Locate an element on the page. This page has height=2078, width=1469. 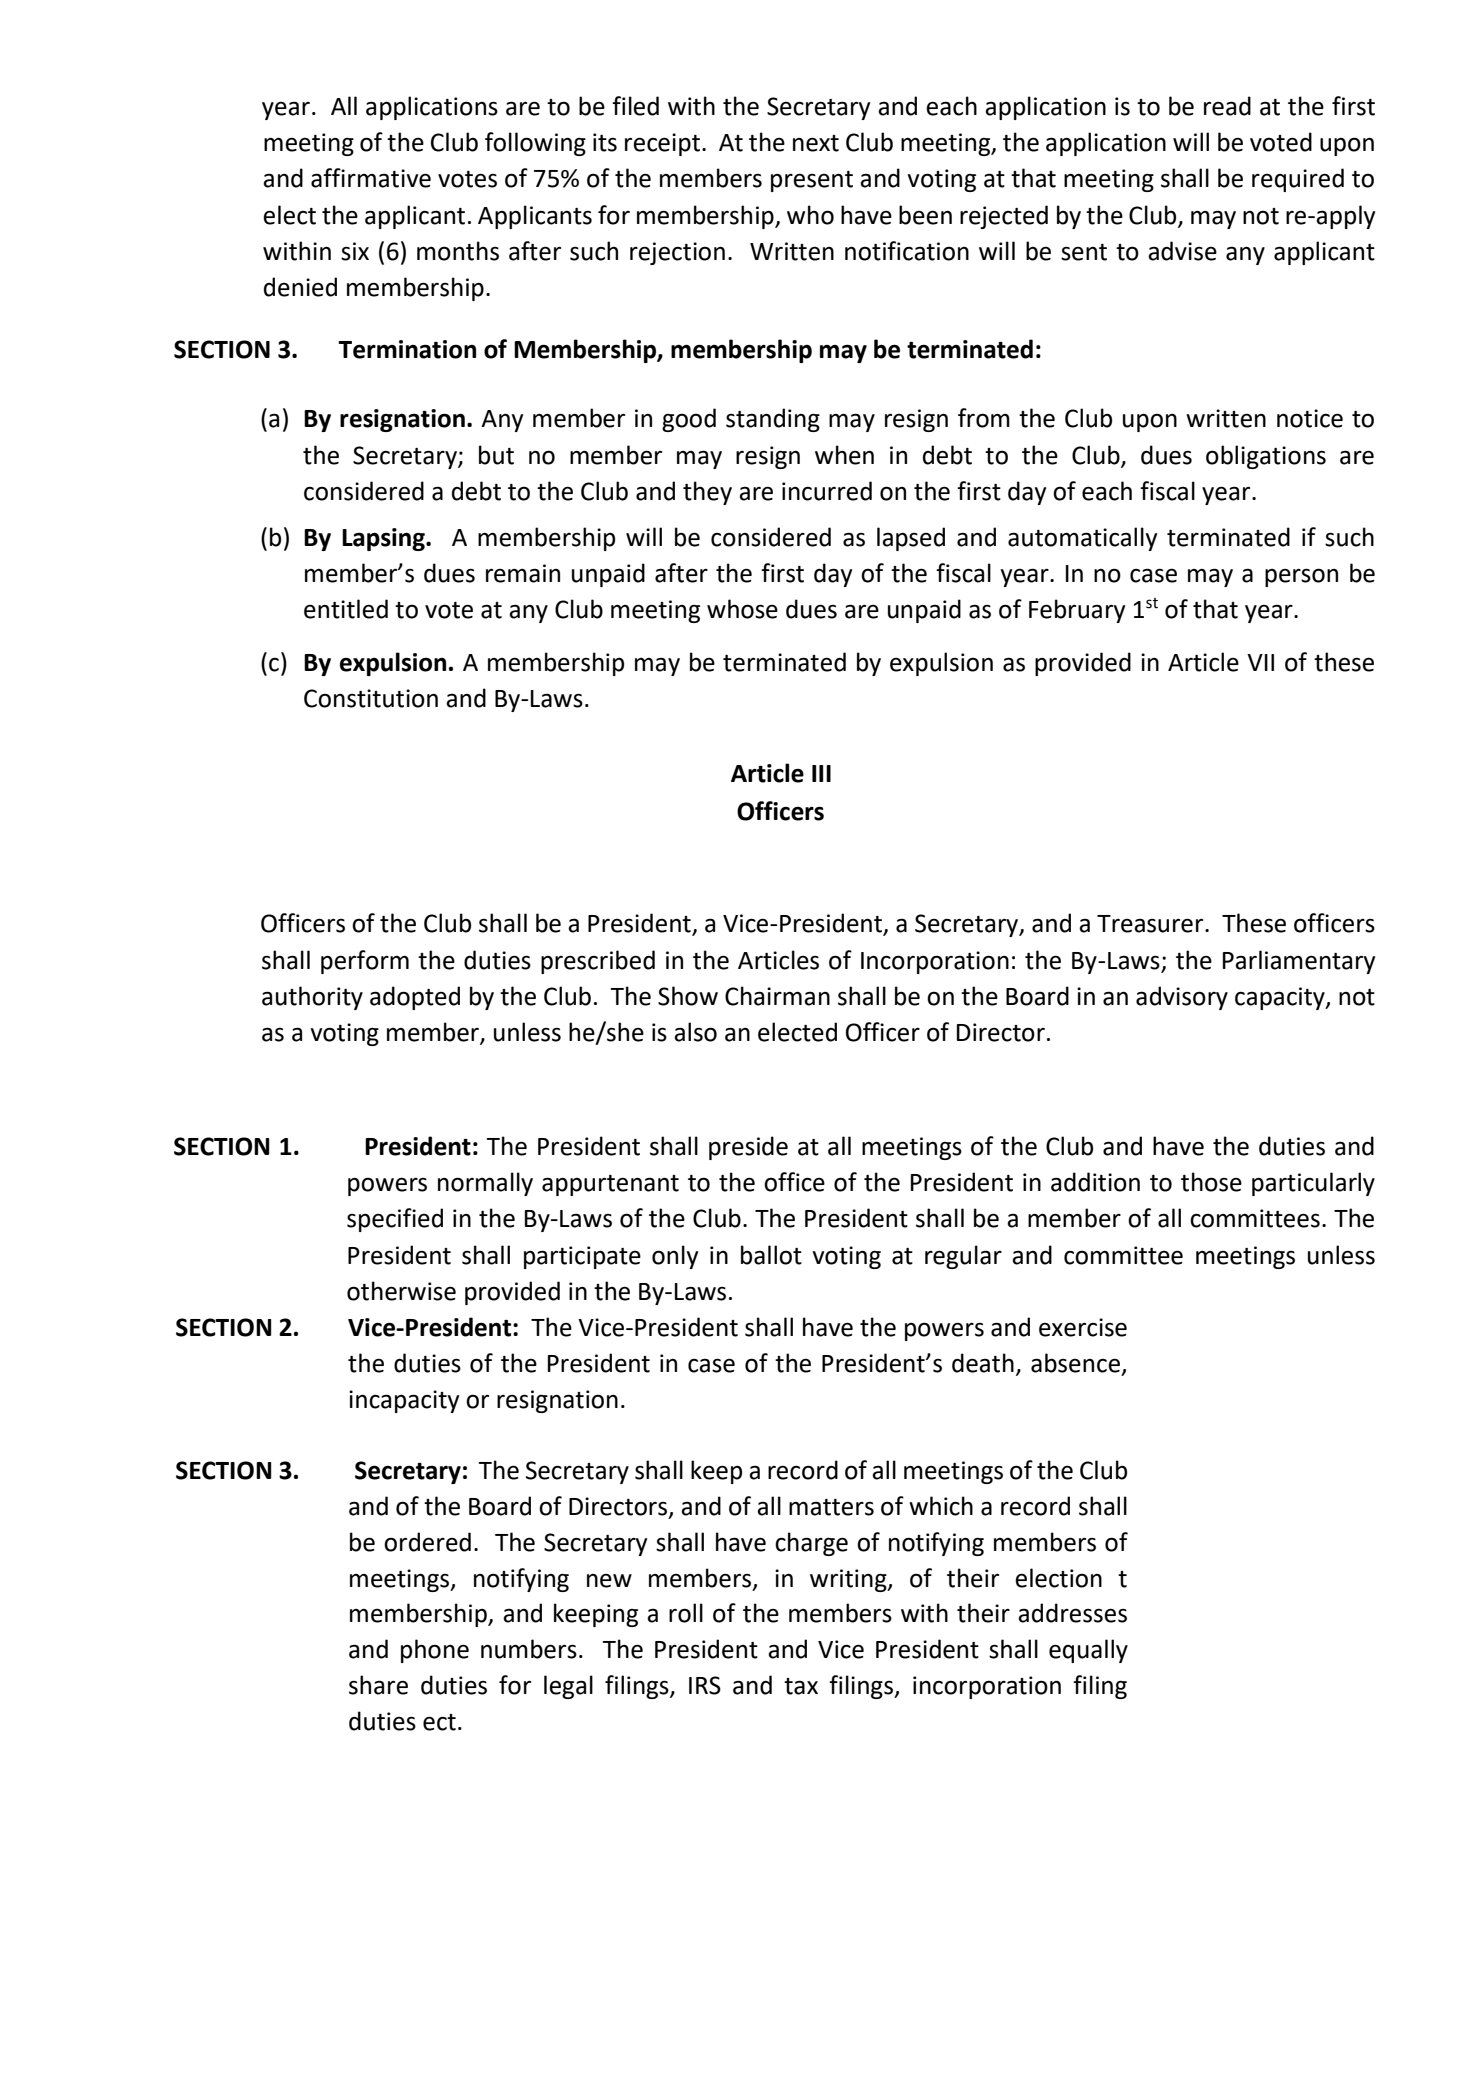
next is located at coordinates (816, 143).
